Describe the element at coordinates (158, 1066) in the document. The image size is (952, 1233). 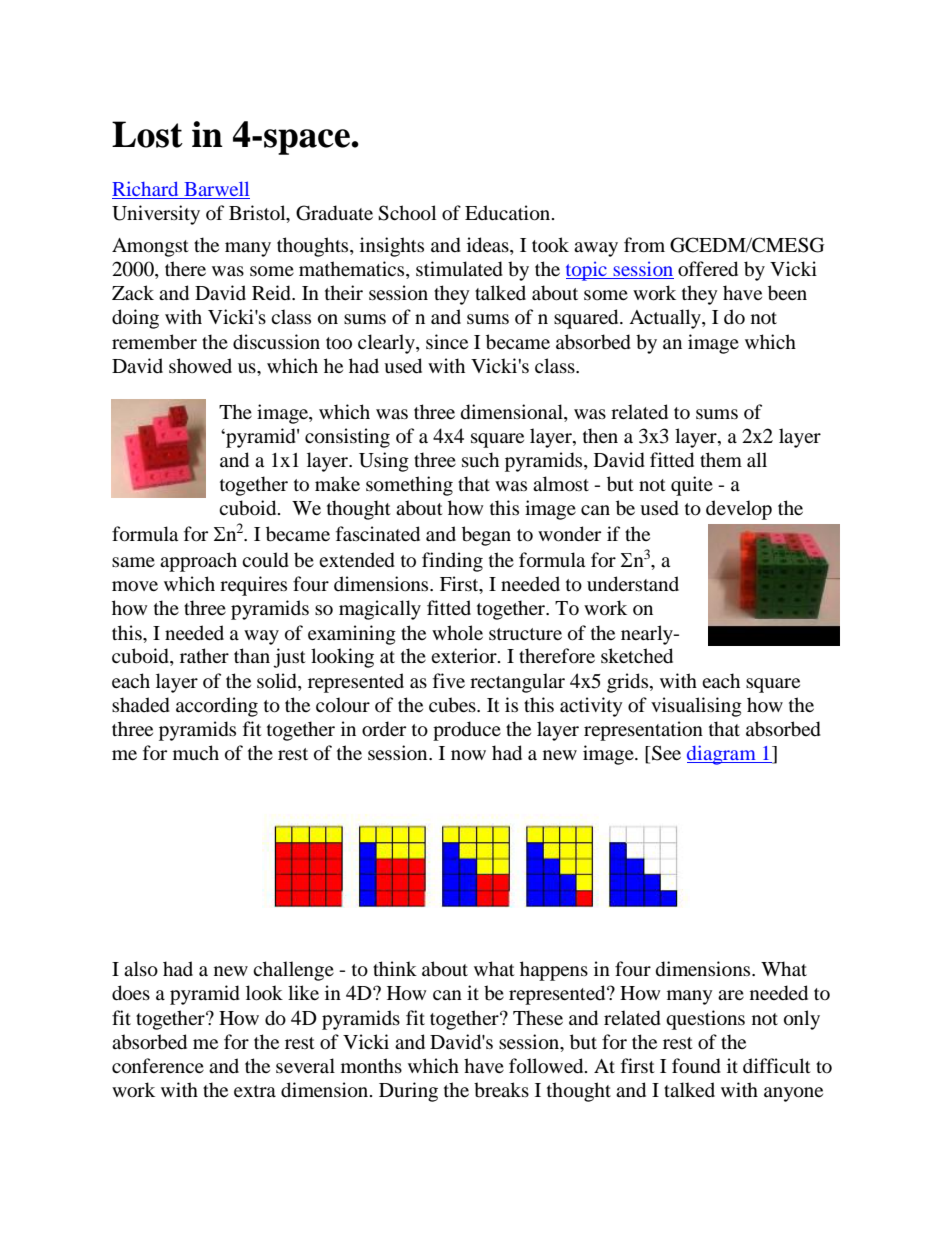
I see `conference` at that location.
